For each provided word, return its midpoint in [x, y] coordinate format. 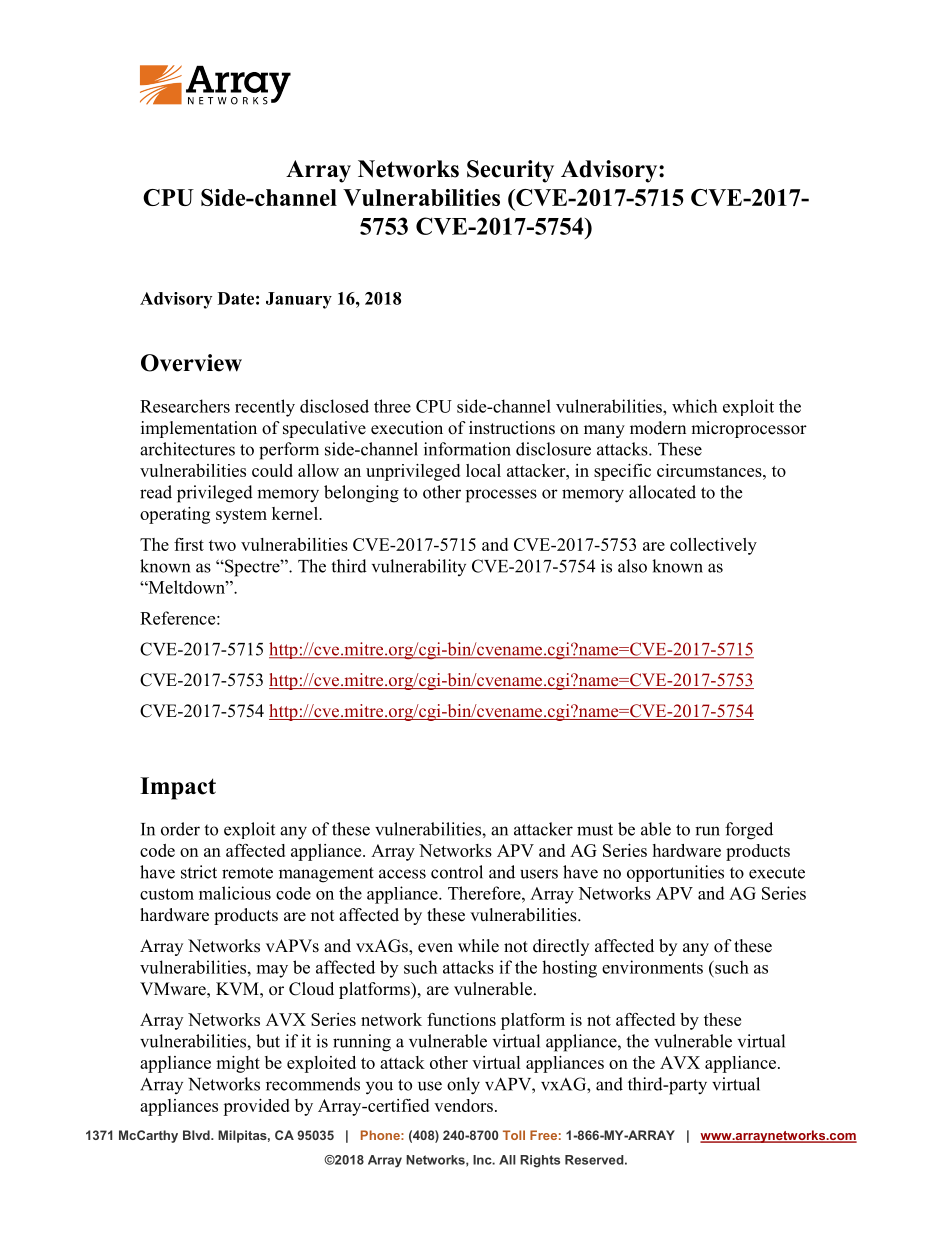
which [694, 406]
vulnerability [419, 567]
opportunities [675, 873]
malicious [235, 893]
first [189, 544]
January [299, 300]
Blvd [197, 1135]
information [467, 449]
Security [510, 171]
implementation [199, 429]
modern [658, 428]
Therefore [485, 893]
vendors [463, 1105]
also [632, 566]
